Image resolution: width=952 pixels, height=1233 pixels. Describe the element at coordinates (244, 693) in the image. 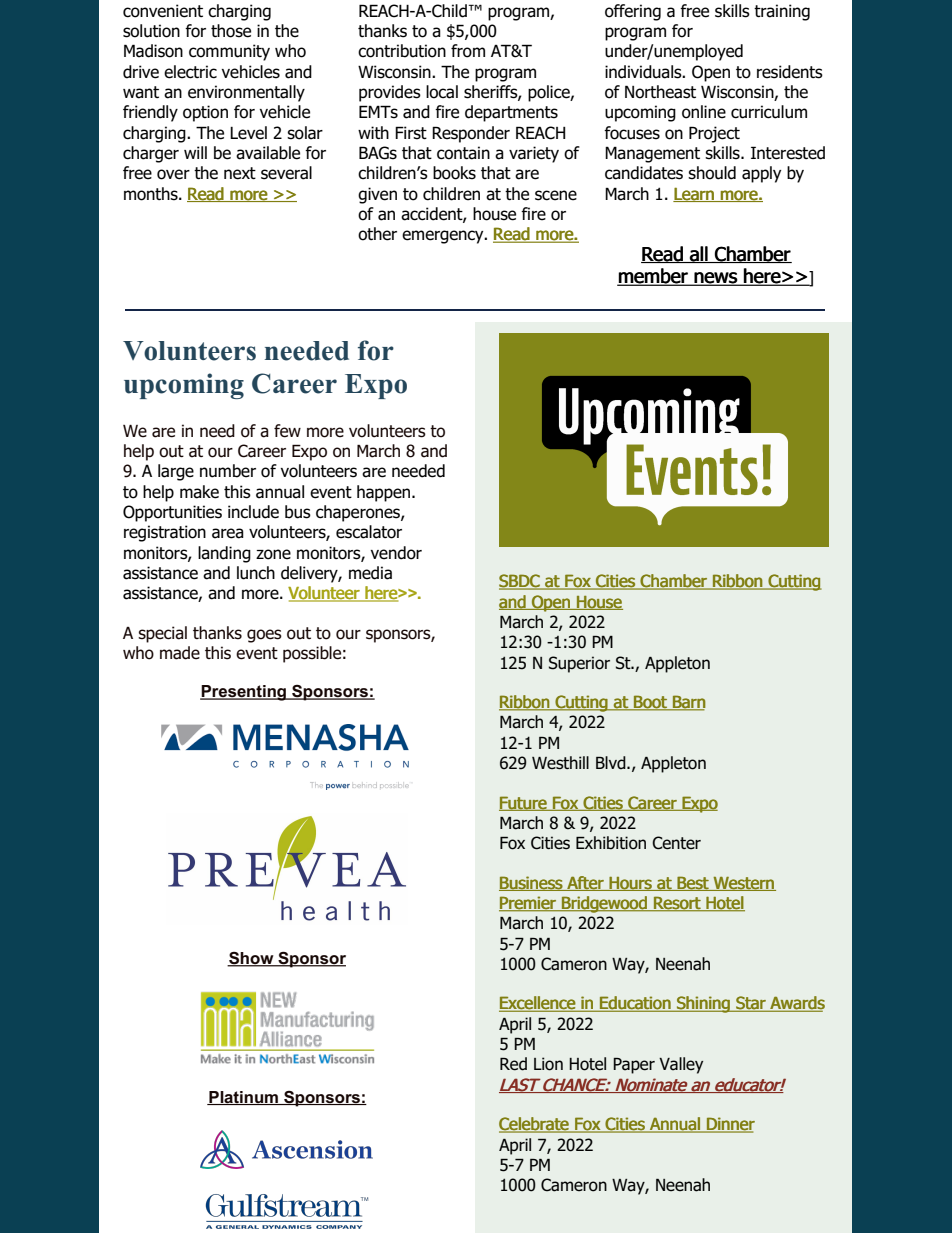

I see `Presenting` at that location.
